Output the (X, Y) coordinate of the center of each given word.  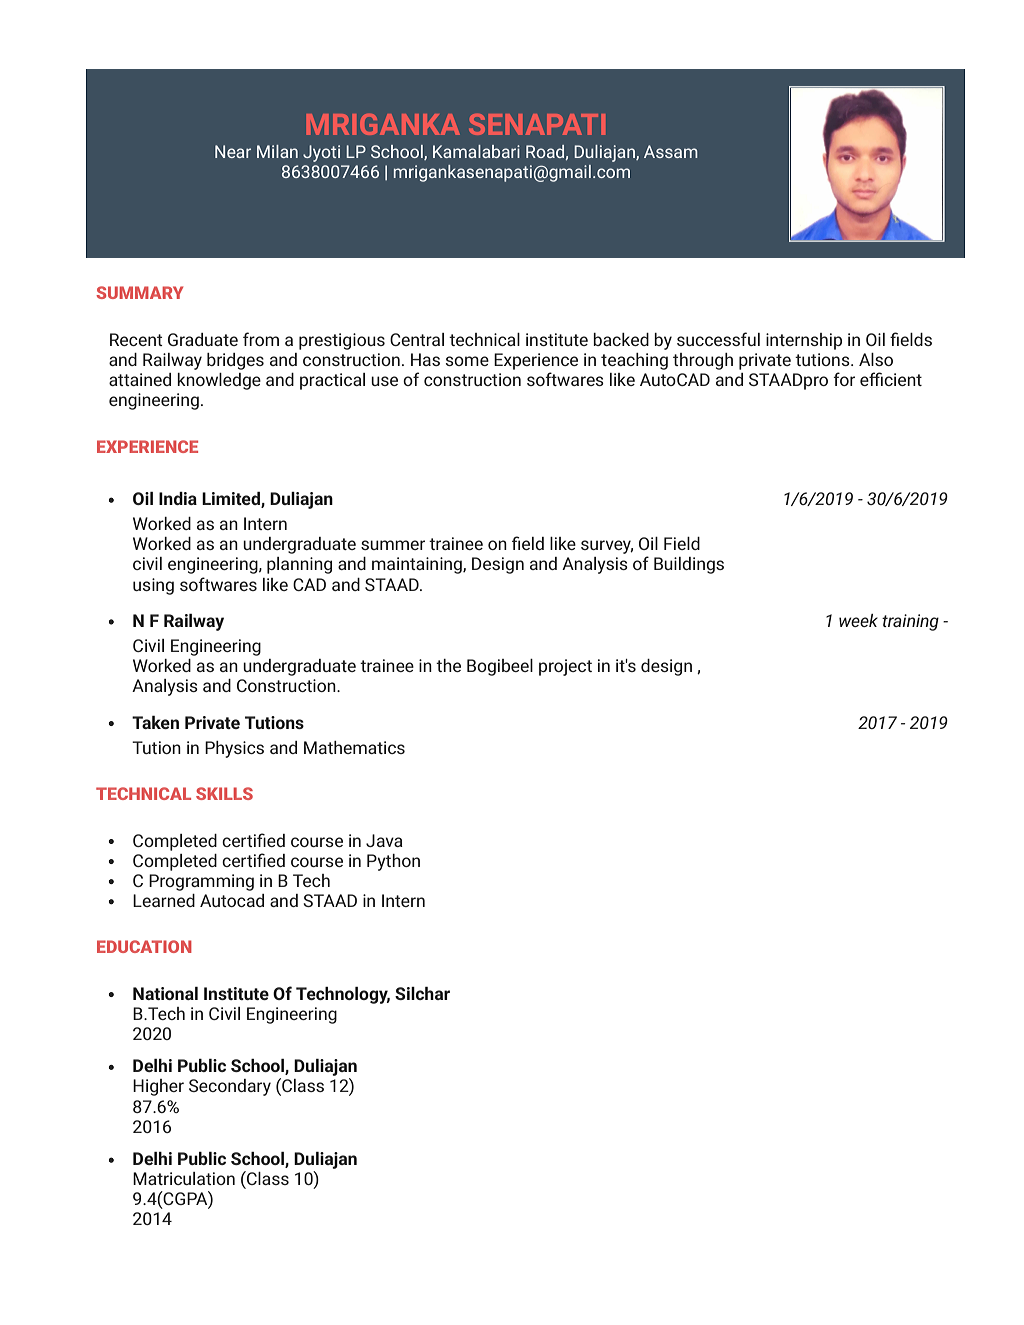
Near (233, 151)
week (858, 620)
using (153, 586)
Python (393, 862)
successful (718, 339)
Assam (671, 151)
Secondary (230, 1087)
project (565, 667)
